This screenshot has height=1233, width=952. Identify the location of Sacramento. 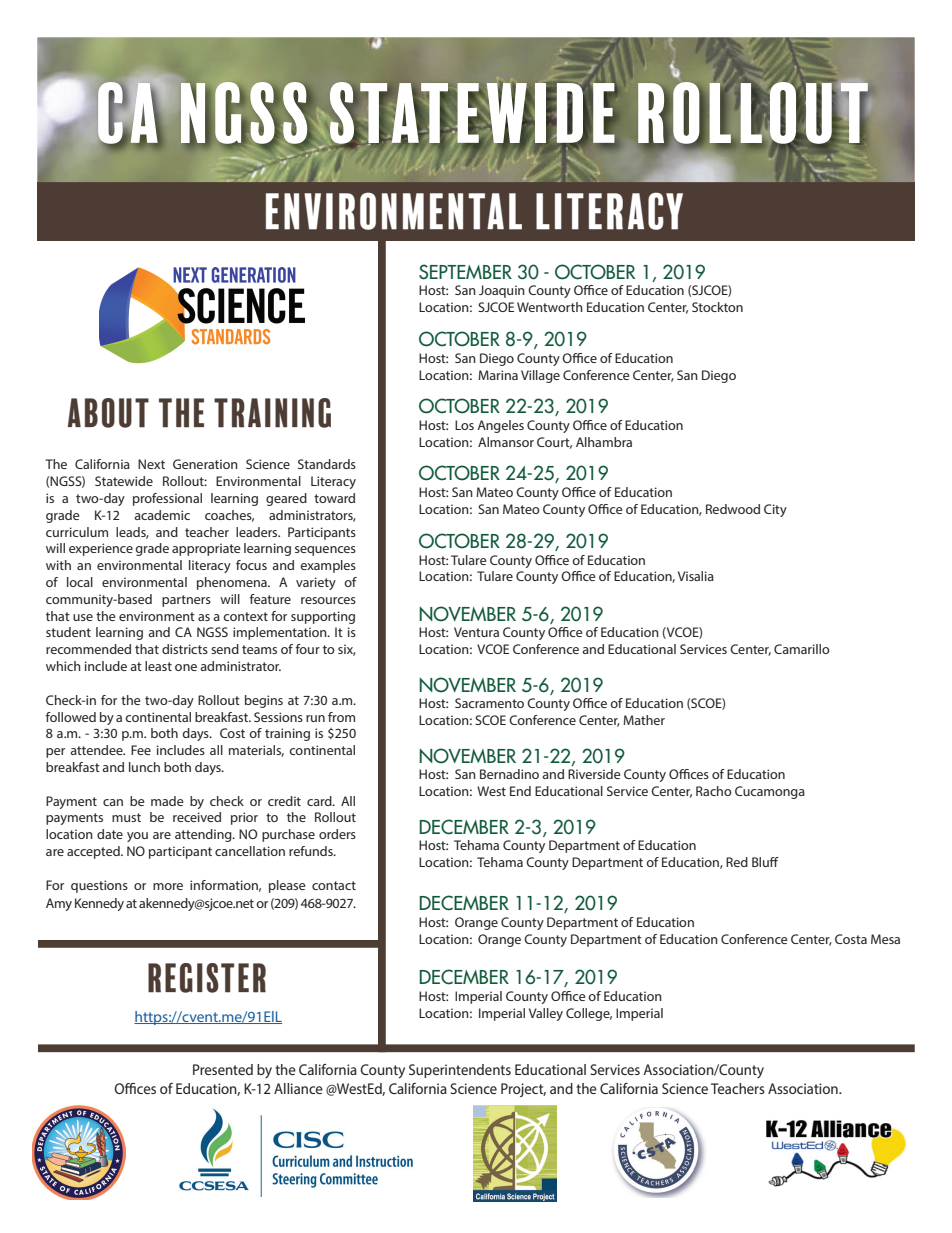
(489, 703).
